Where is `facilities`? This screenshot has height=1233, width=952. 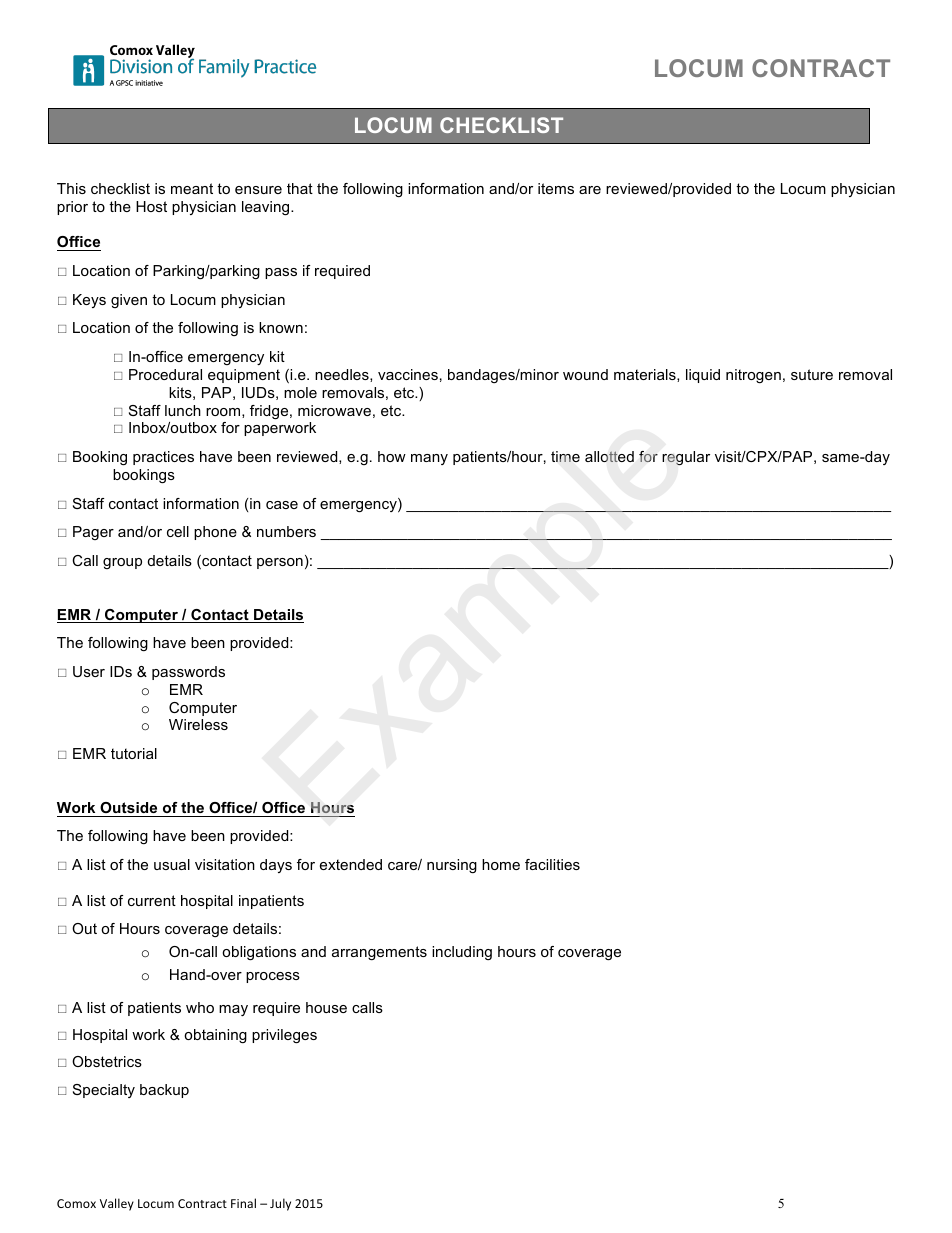 facilities is located at coordinates (552, 864).
